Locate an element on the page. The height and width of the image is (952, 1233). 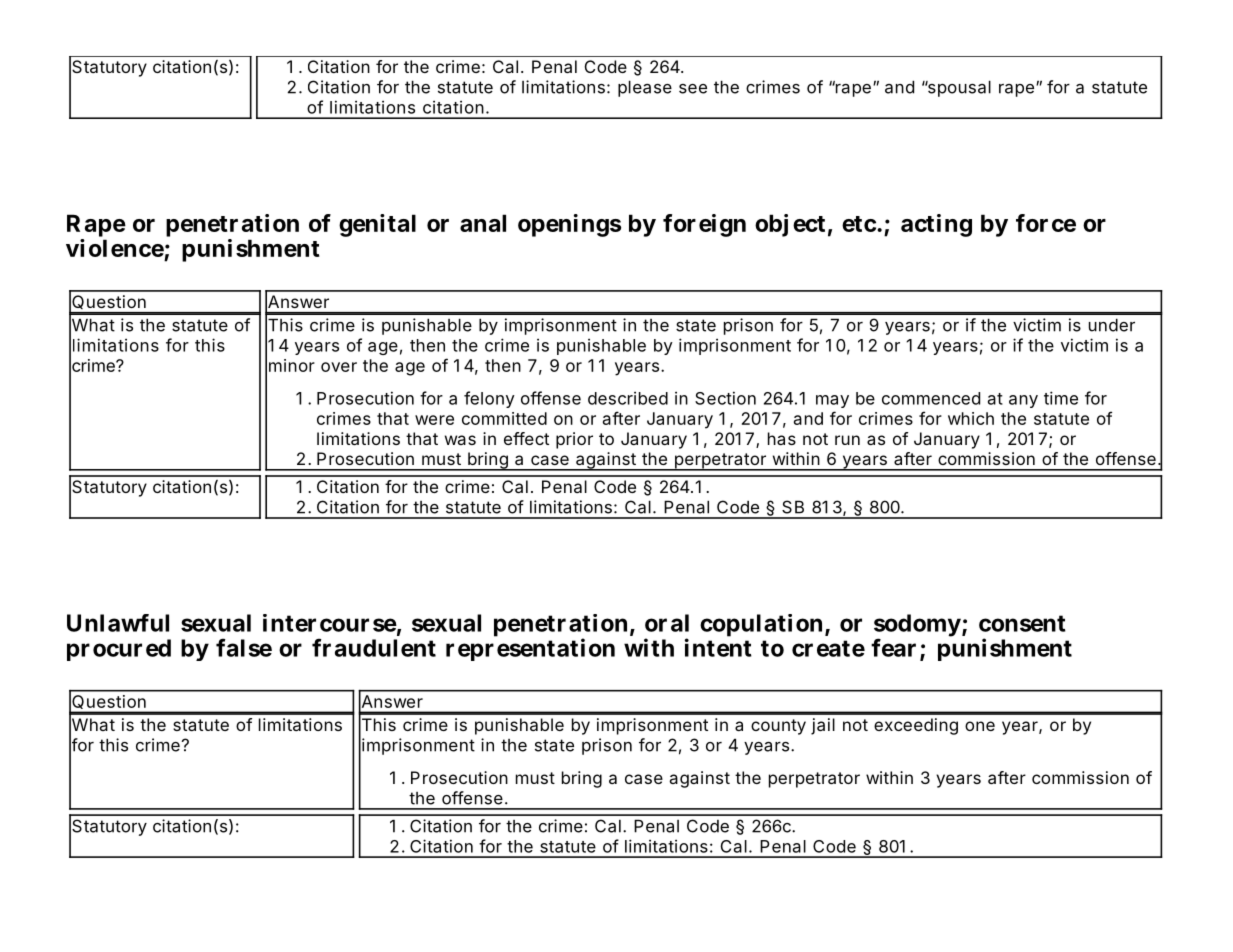
genital is located at coordinates (377, 225).
